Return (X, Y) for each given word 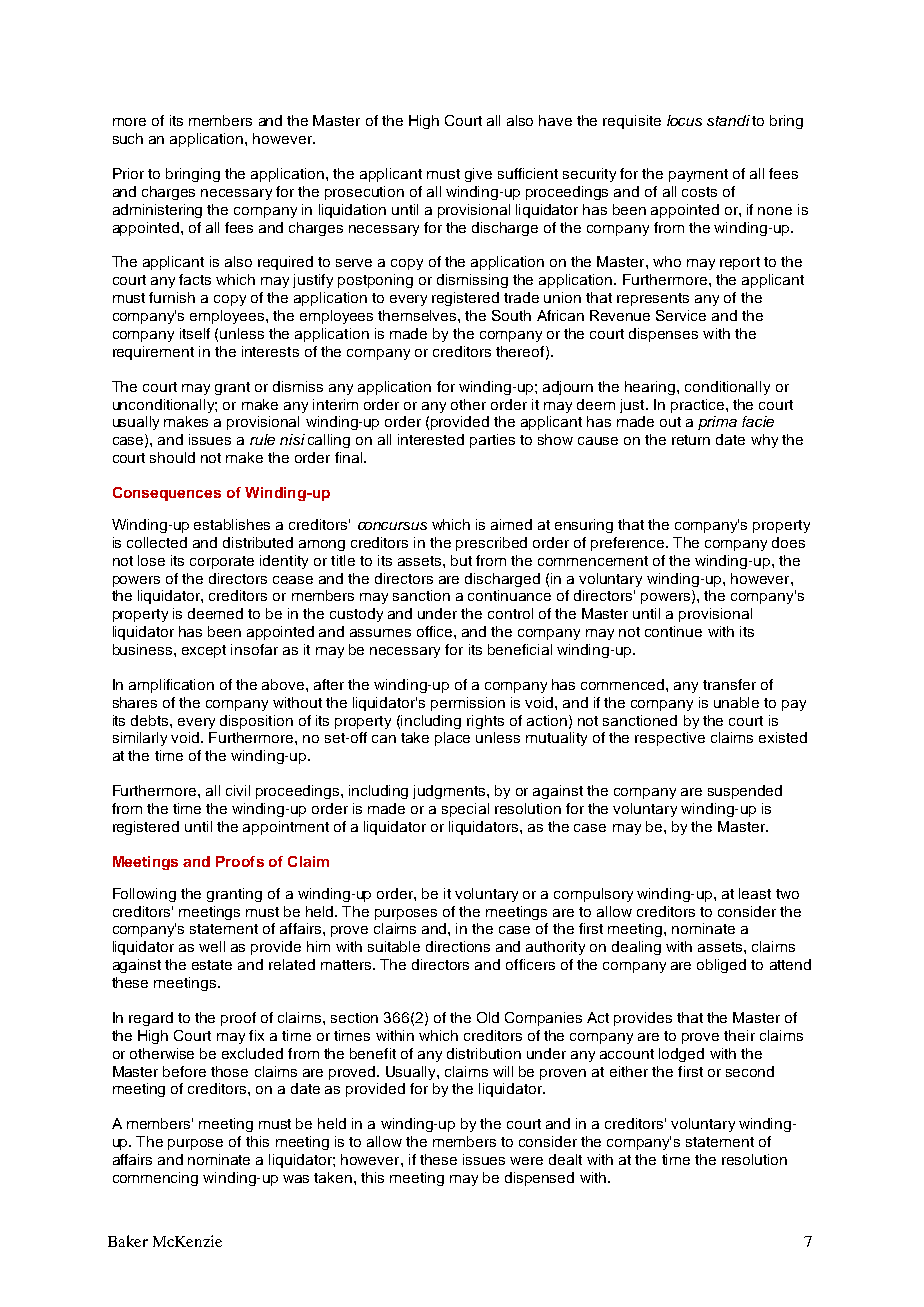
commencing (155, 1179)
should (172, 457)
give (478, 175)
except (204, 651)
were (526, 1161)
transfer (729, 684)
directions (458, 946)
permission (468, 704)
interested (431, 439)
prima (717, 423)
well (212, 946)
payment (698, 175)
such (128, 138)
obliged (721, 966)
